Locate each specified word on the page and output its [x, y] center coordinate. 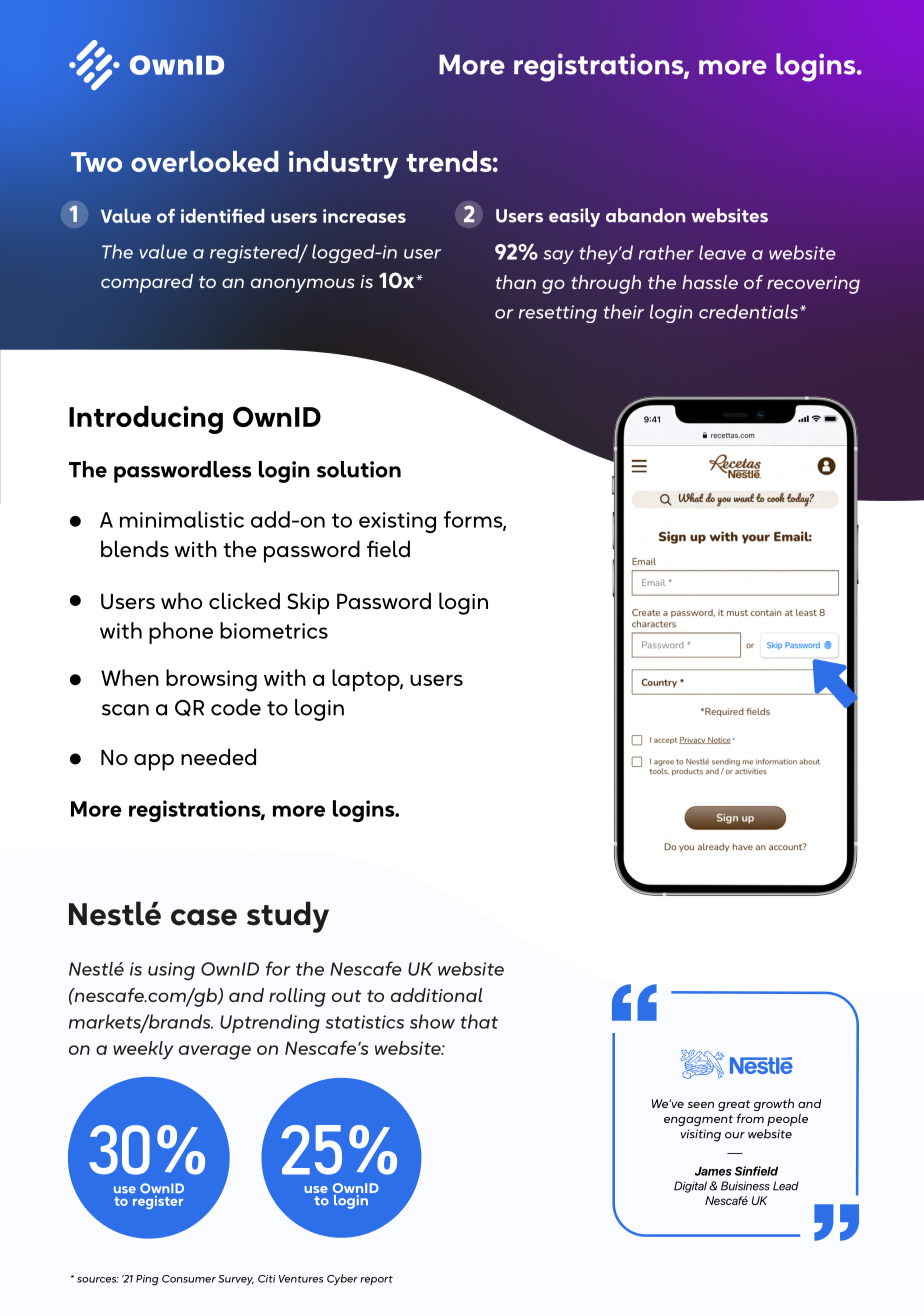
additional [436, 995]
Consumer [189, 1279]
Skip [308, 603]
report [377, 1280]
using [171, 971]
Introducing [146, 419]
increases [364, 216]
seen [701, 1105]
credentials [748, 311]
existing [397, 522]
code [236, 707]
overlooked [204, 161]
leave [722, 252]
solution [359, 469]
